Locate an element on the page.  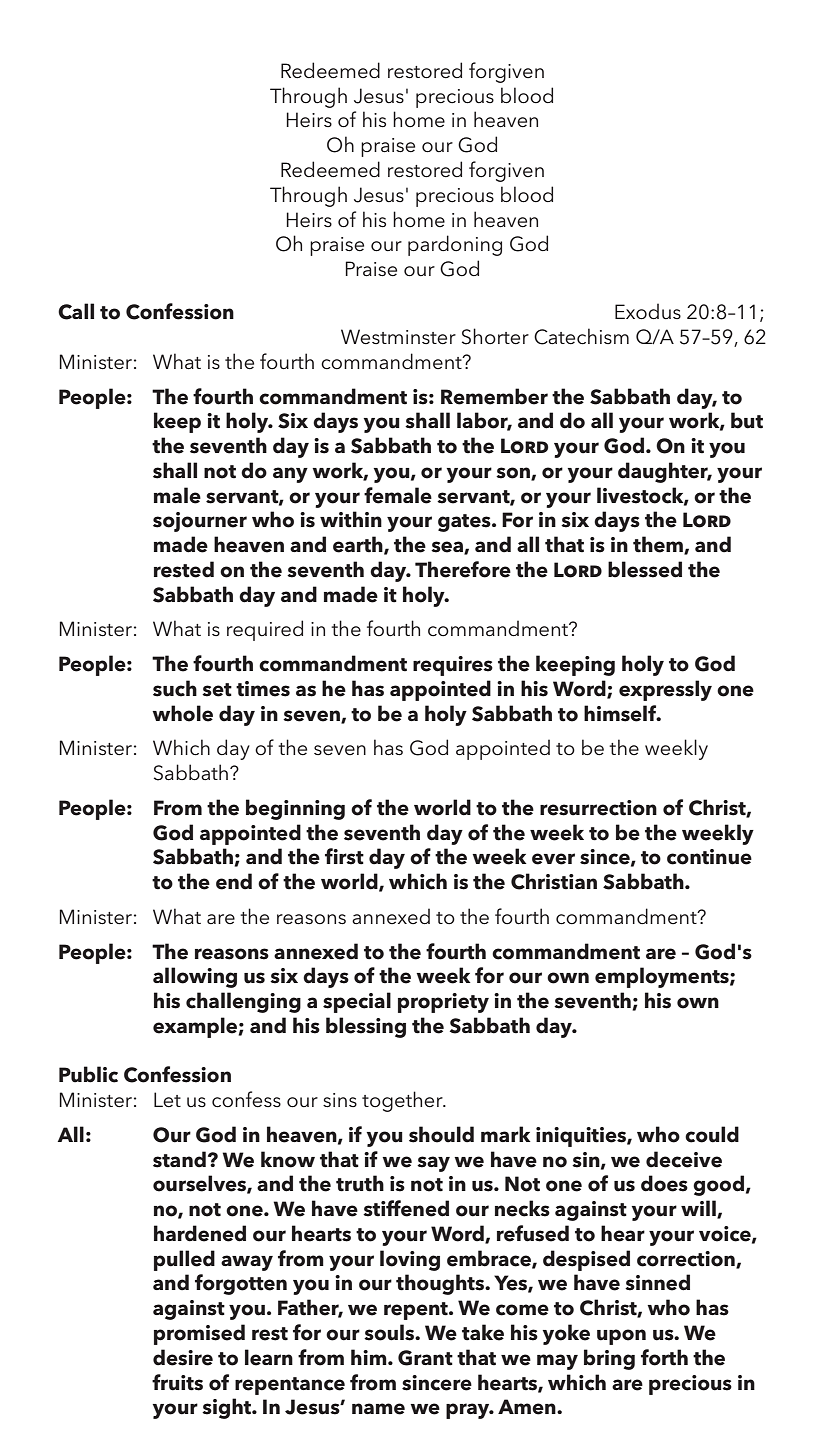
Call is located at coordinates (76, 311).
